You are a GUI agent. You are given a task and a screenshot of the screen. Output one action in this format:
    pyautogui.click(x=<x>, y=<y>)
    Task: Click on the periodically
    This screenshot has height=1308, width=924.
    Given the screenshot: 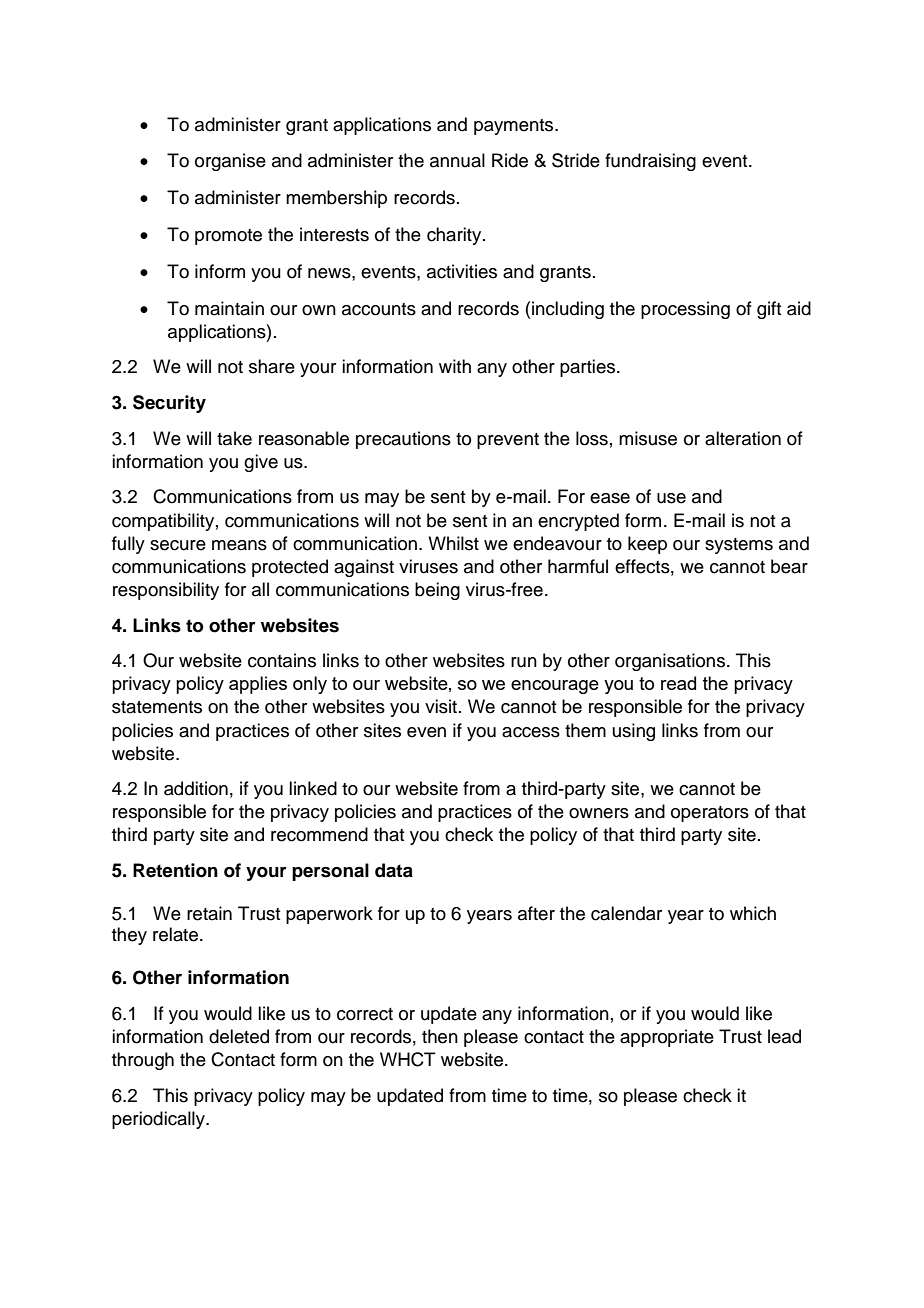 What is the action you would take?
    pyautogui.click(x=159, y=1120)
